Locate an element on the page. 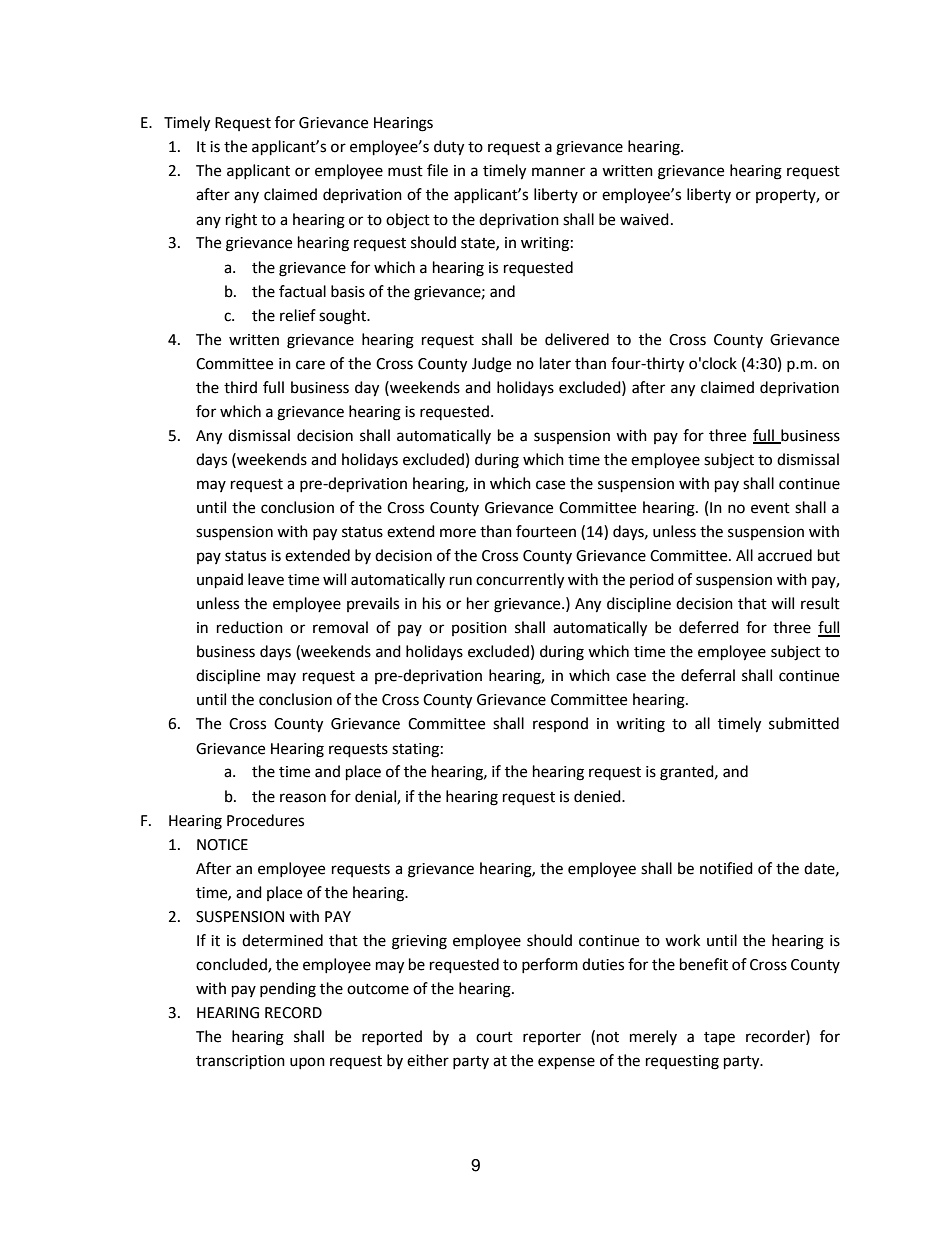 This image has height=1233, width=952. Procedures is located at coordinates (265, 820).
